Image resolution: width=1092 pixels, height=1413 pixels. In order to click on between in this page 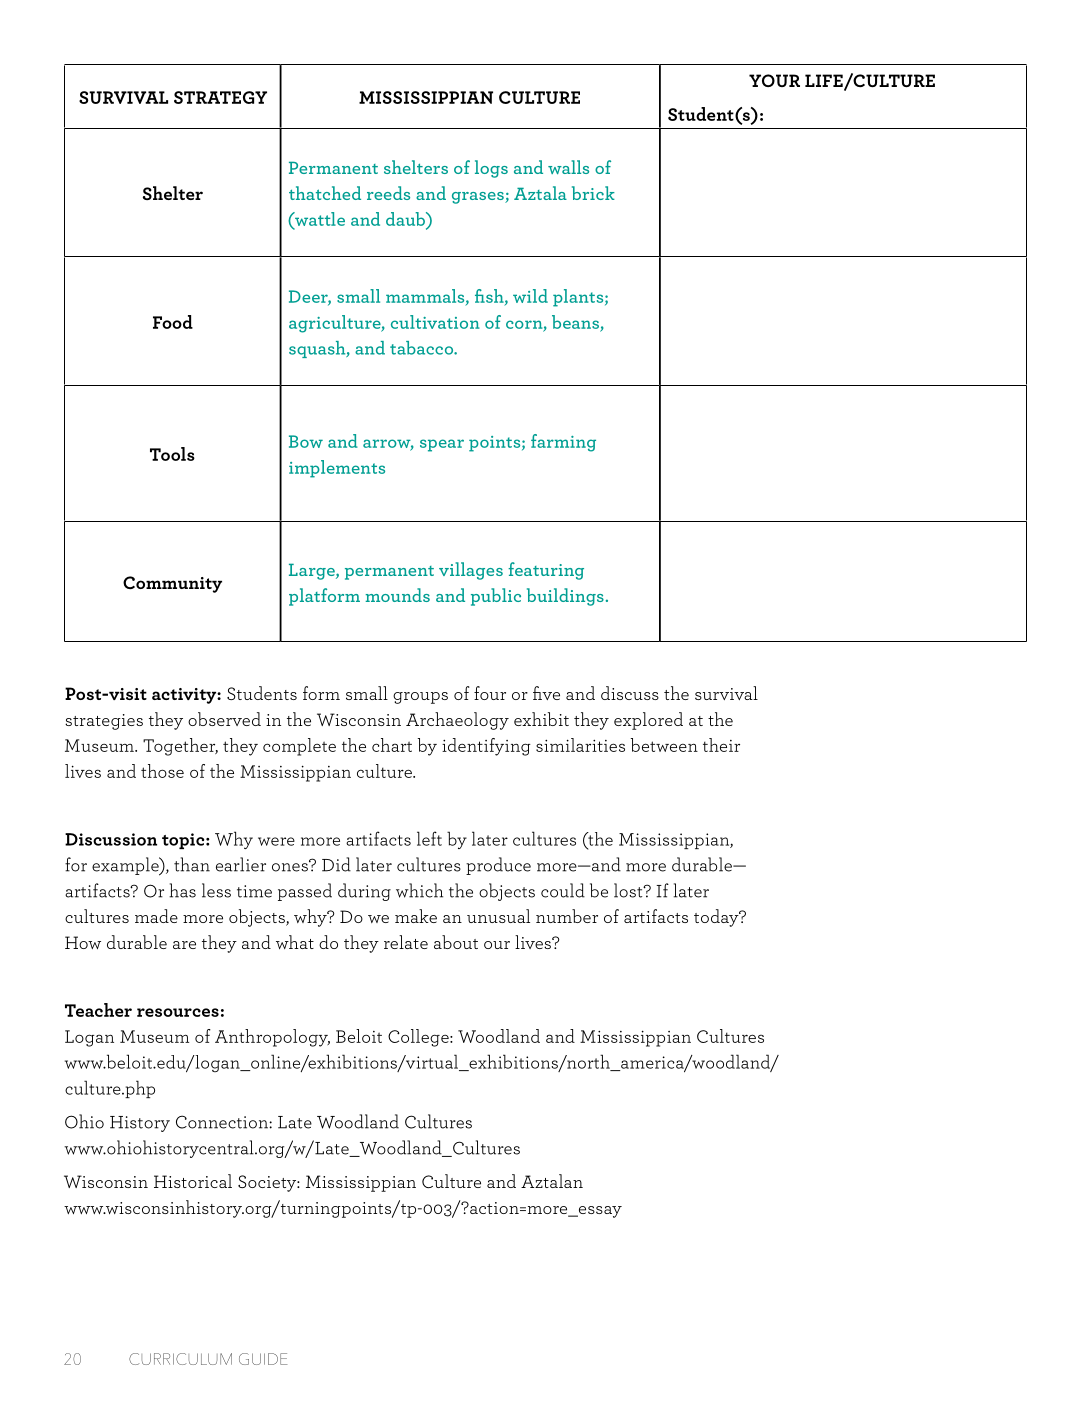, I will do `click(664, 745)`.
